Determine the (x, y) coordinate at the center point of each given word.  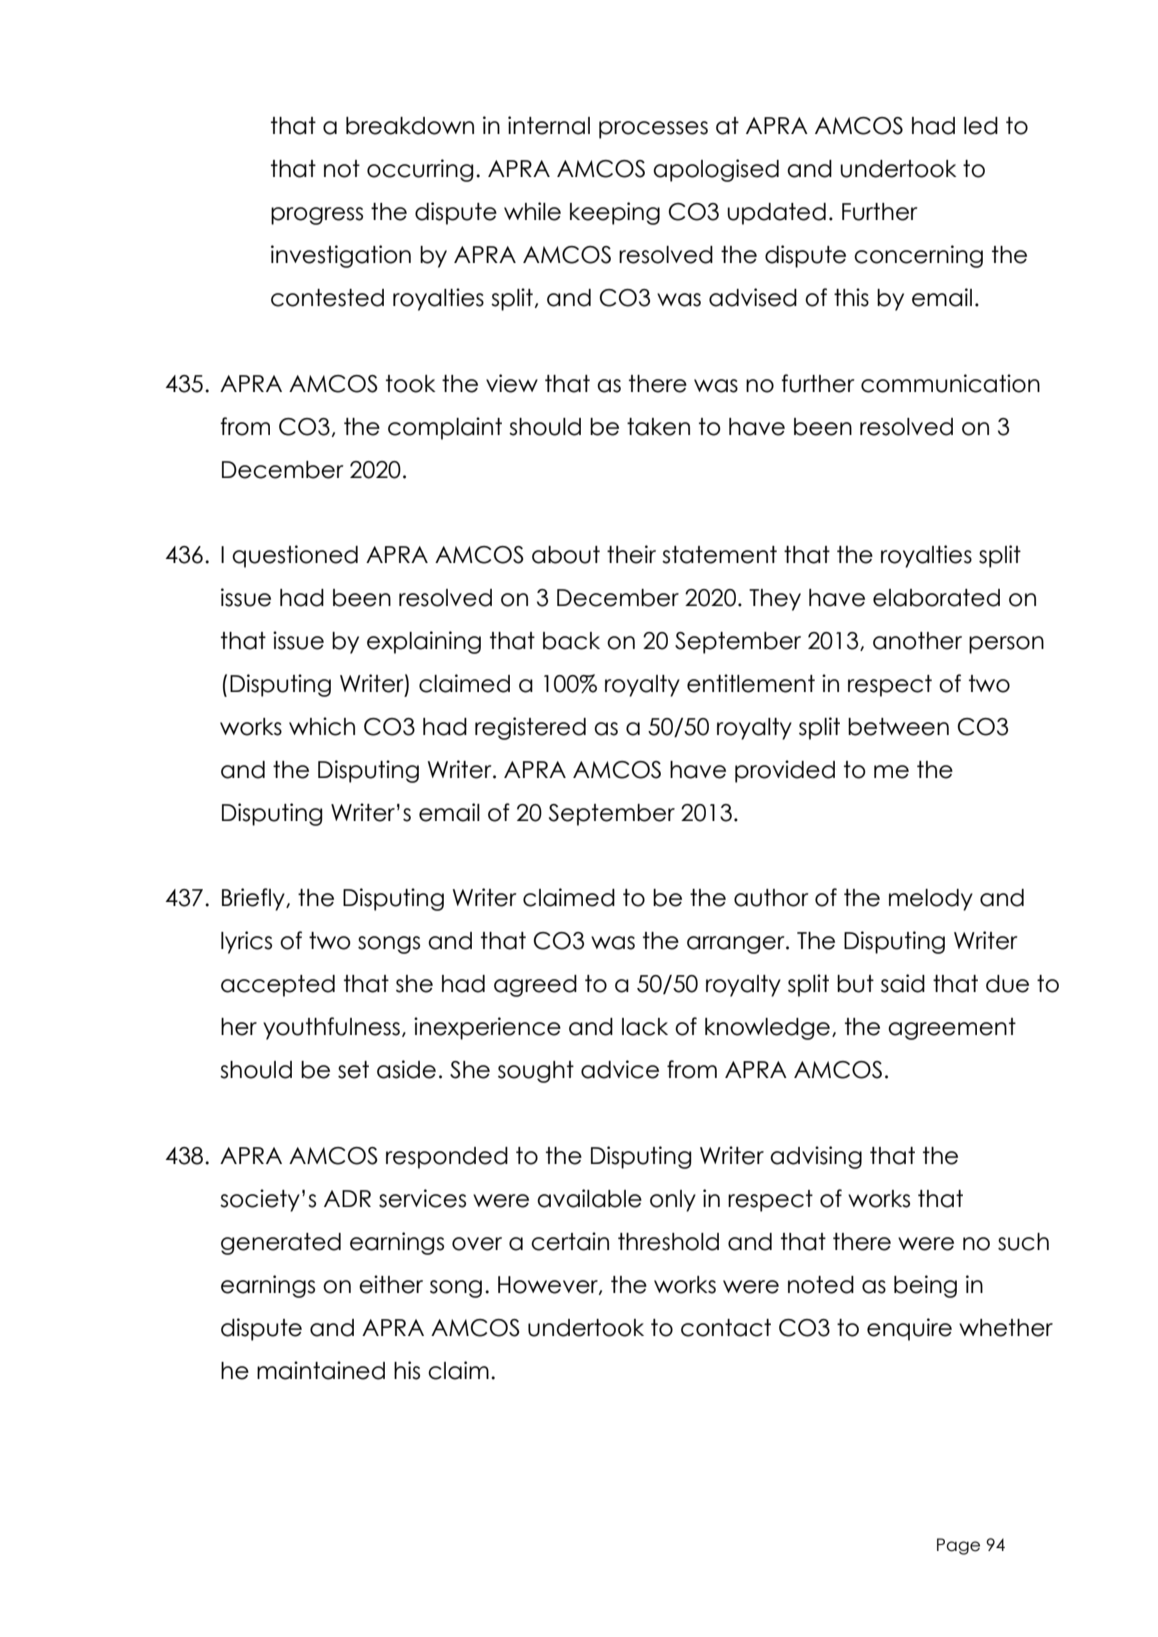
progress (317, 216)
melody (931, 900)
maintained (321, 1370)
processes (653, 130)
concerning (918, 256)
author (771, 898)
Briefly (254, 899)
